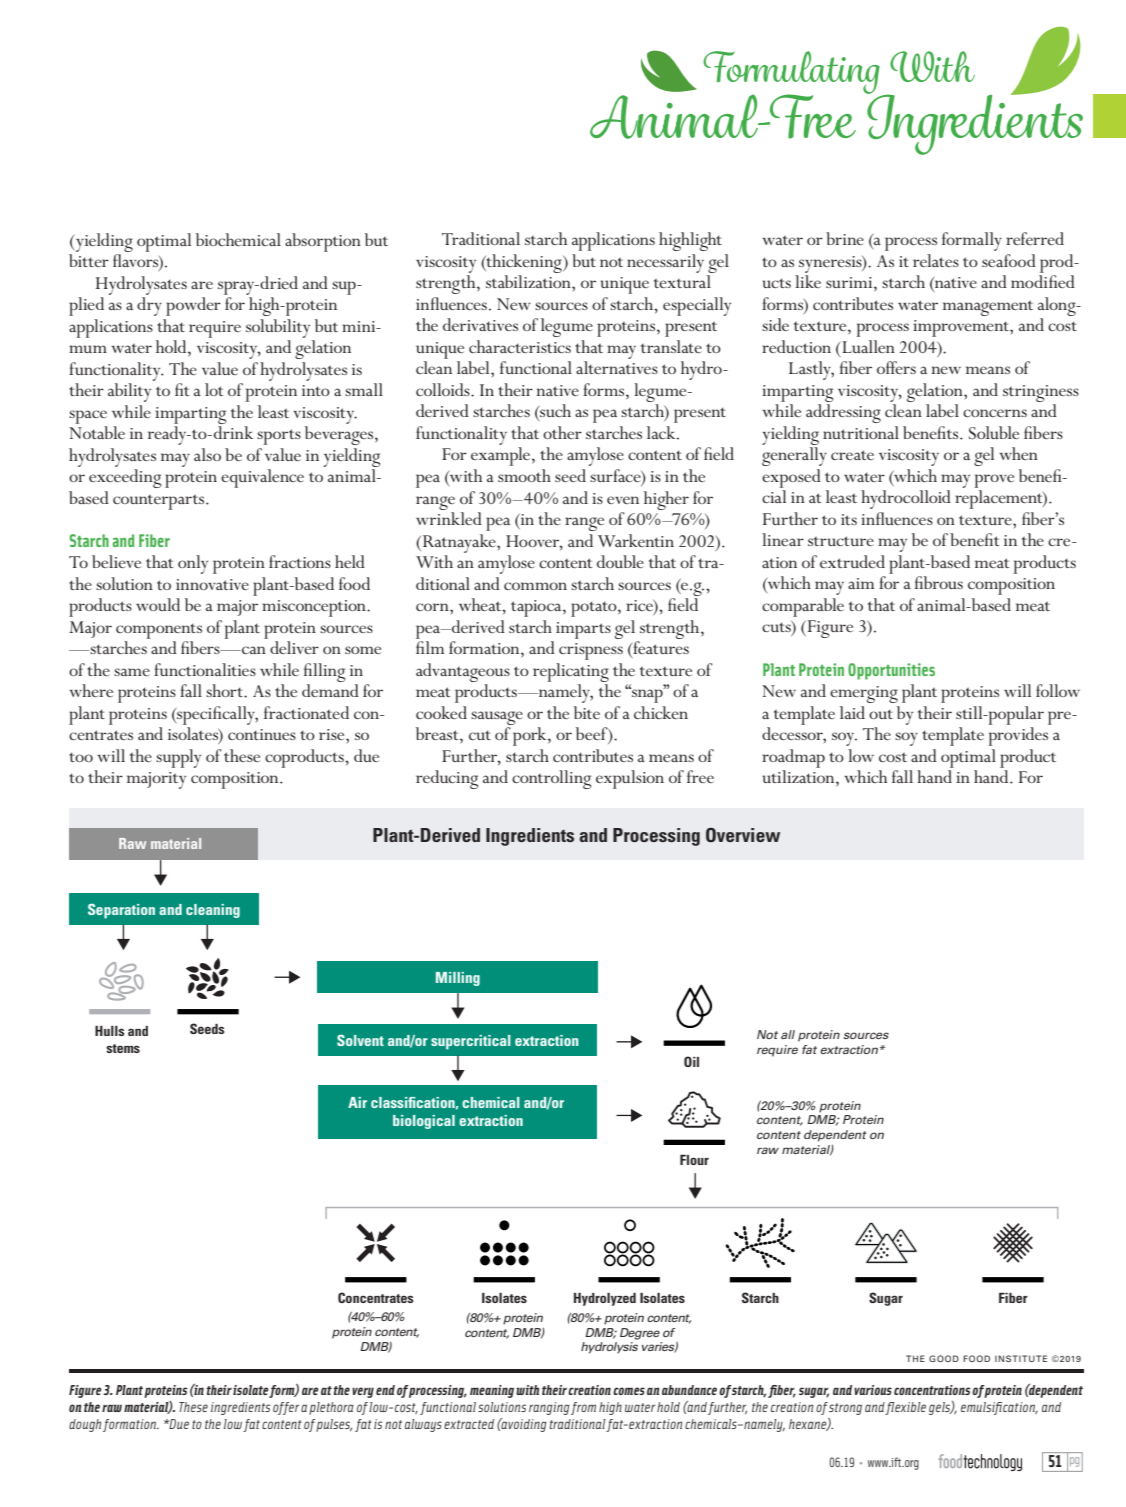 This page has width=1126, height=1507. Describe the element at coordinates (85, 1425) in the page. I see `dough` at that location.
